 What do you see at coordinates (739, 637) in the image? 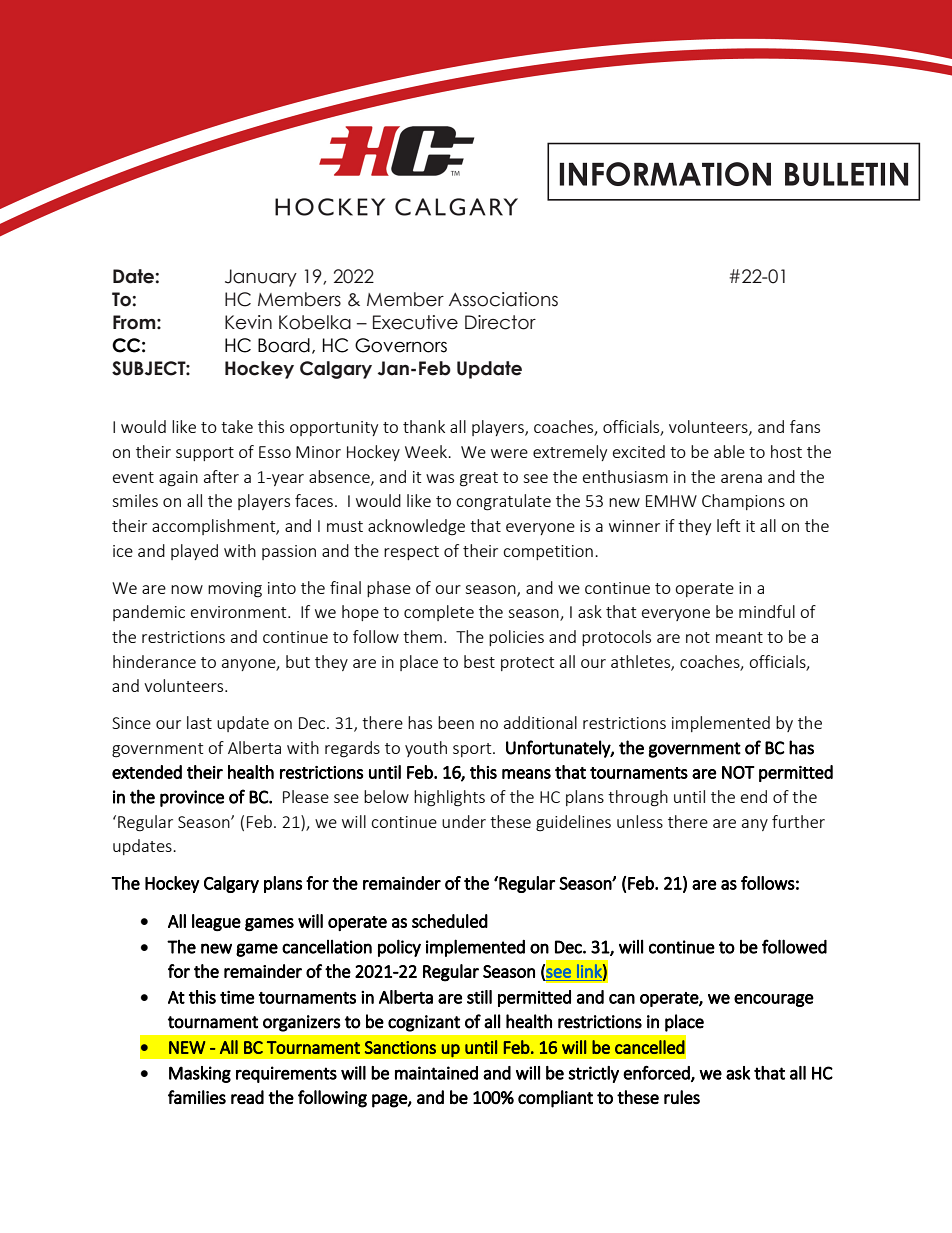
I see `meant` at bounding box center [739, 637].
